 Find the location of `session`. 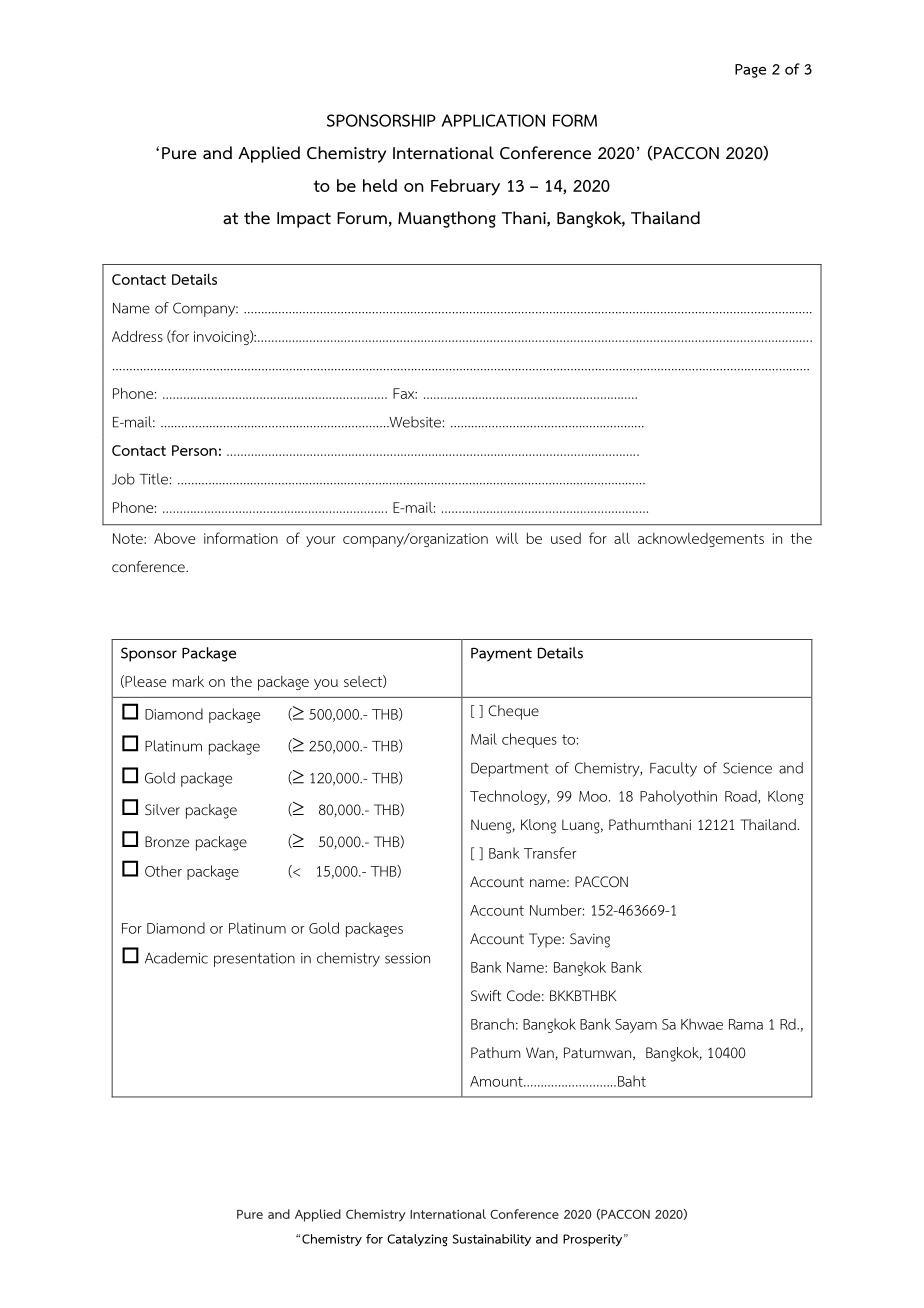

session is located at coordinates (407, 958).
